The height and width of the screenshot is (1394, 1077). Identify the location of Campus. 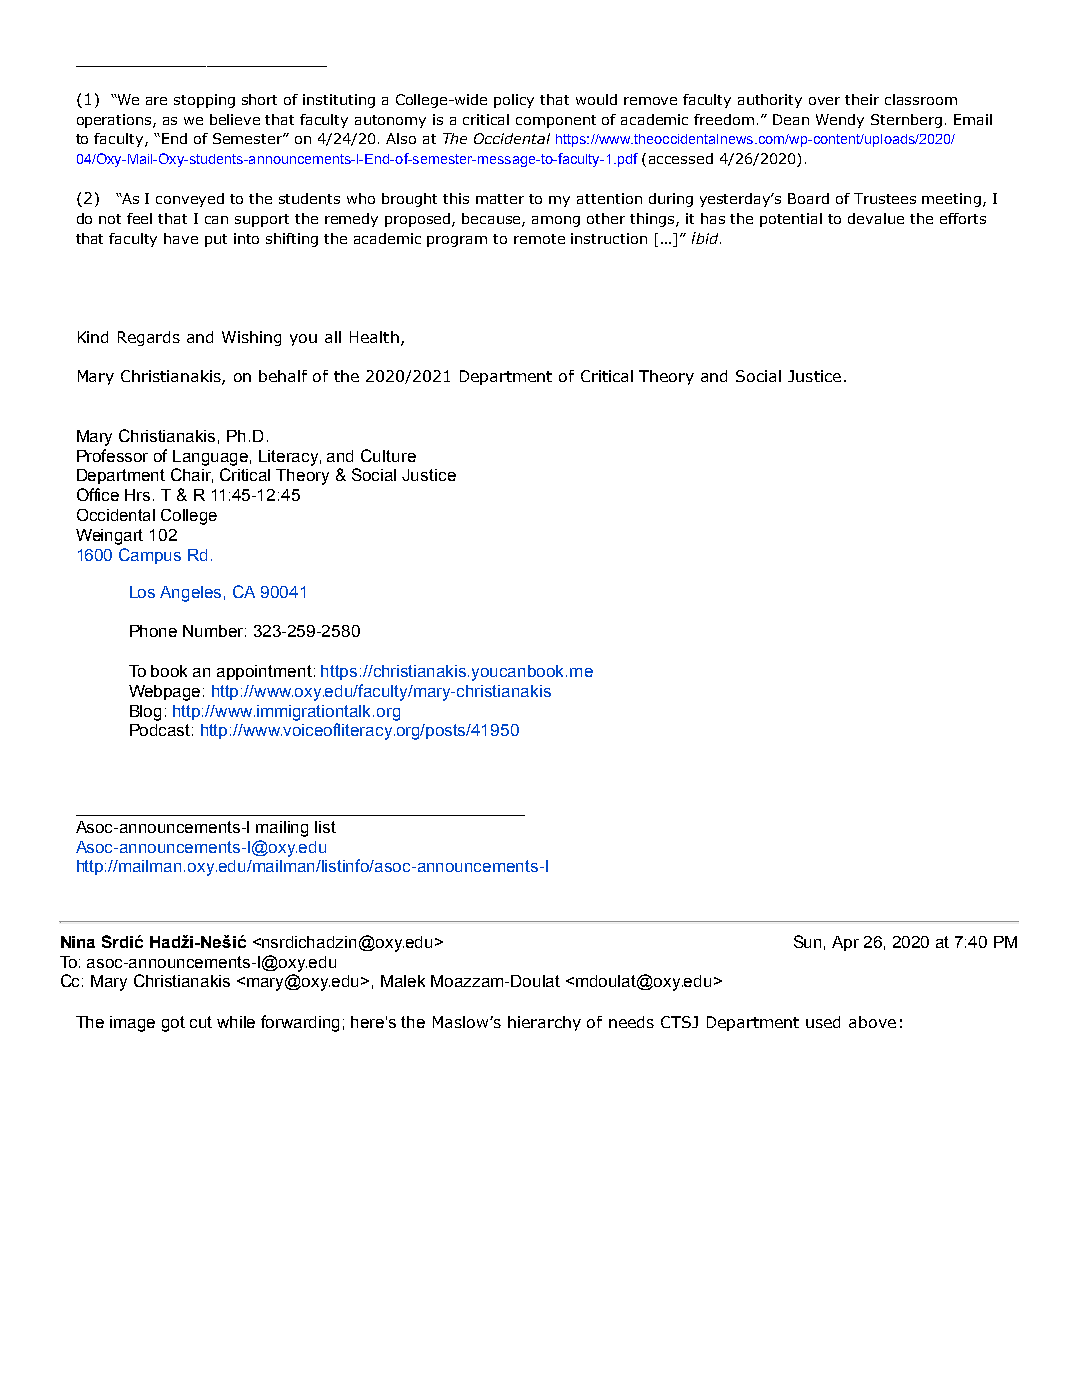
(150, 556).
